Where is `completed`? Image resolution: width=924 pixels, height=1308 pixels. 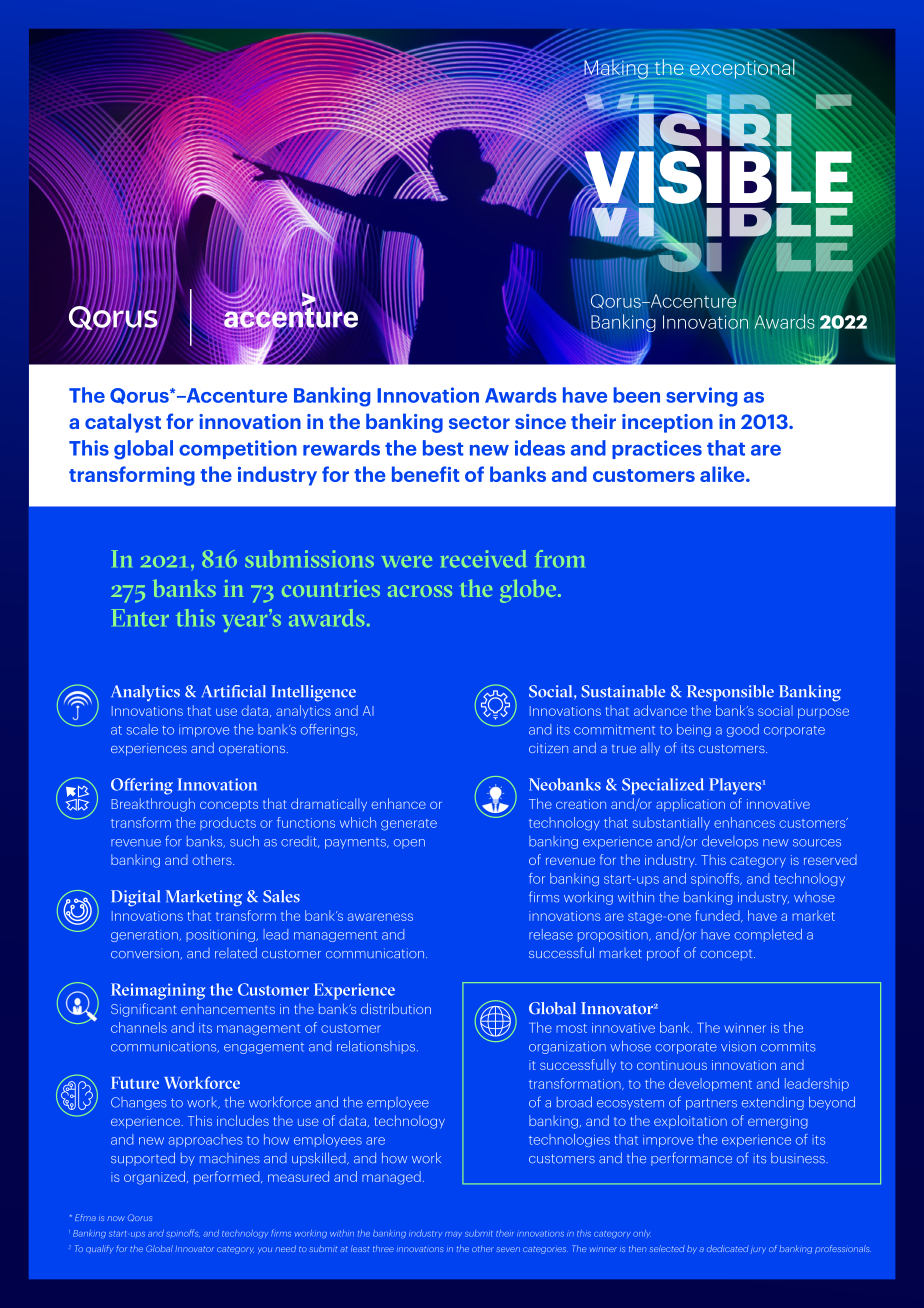
completed is located at coordinates (768, 935).
